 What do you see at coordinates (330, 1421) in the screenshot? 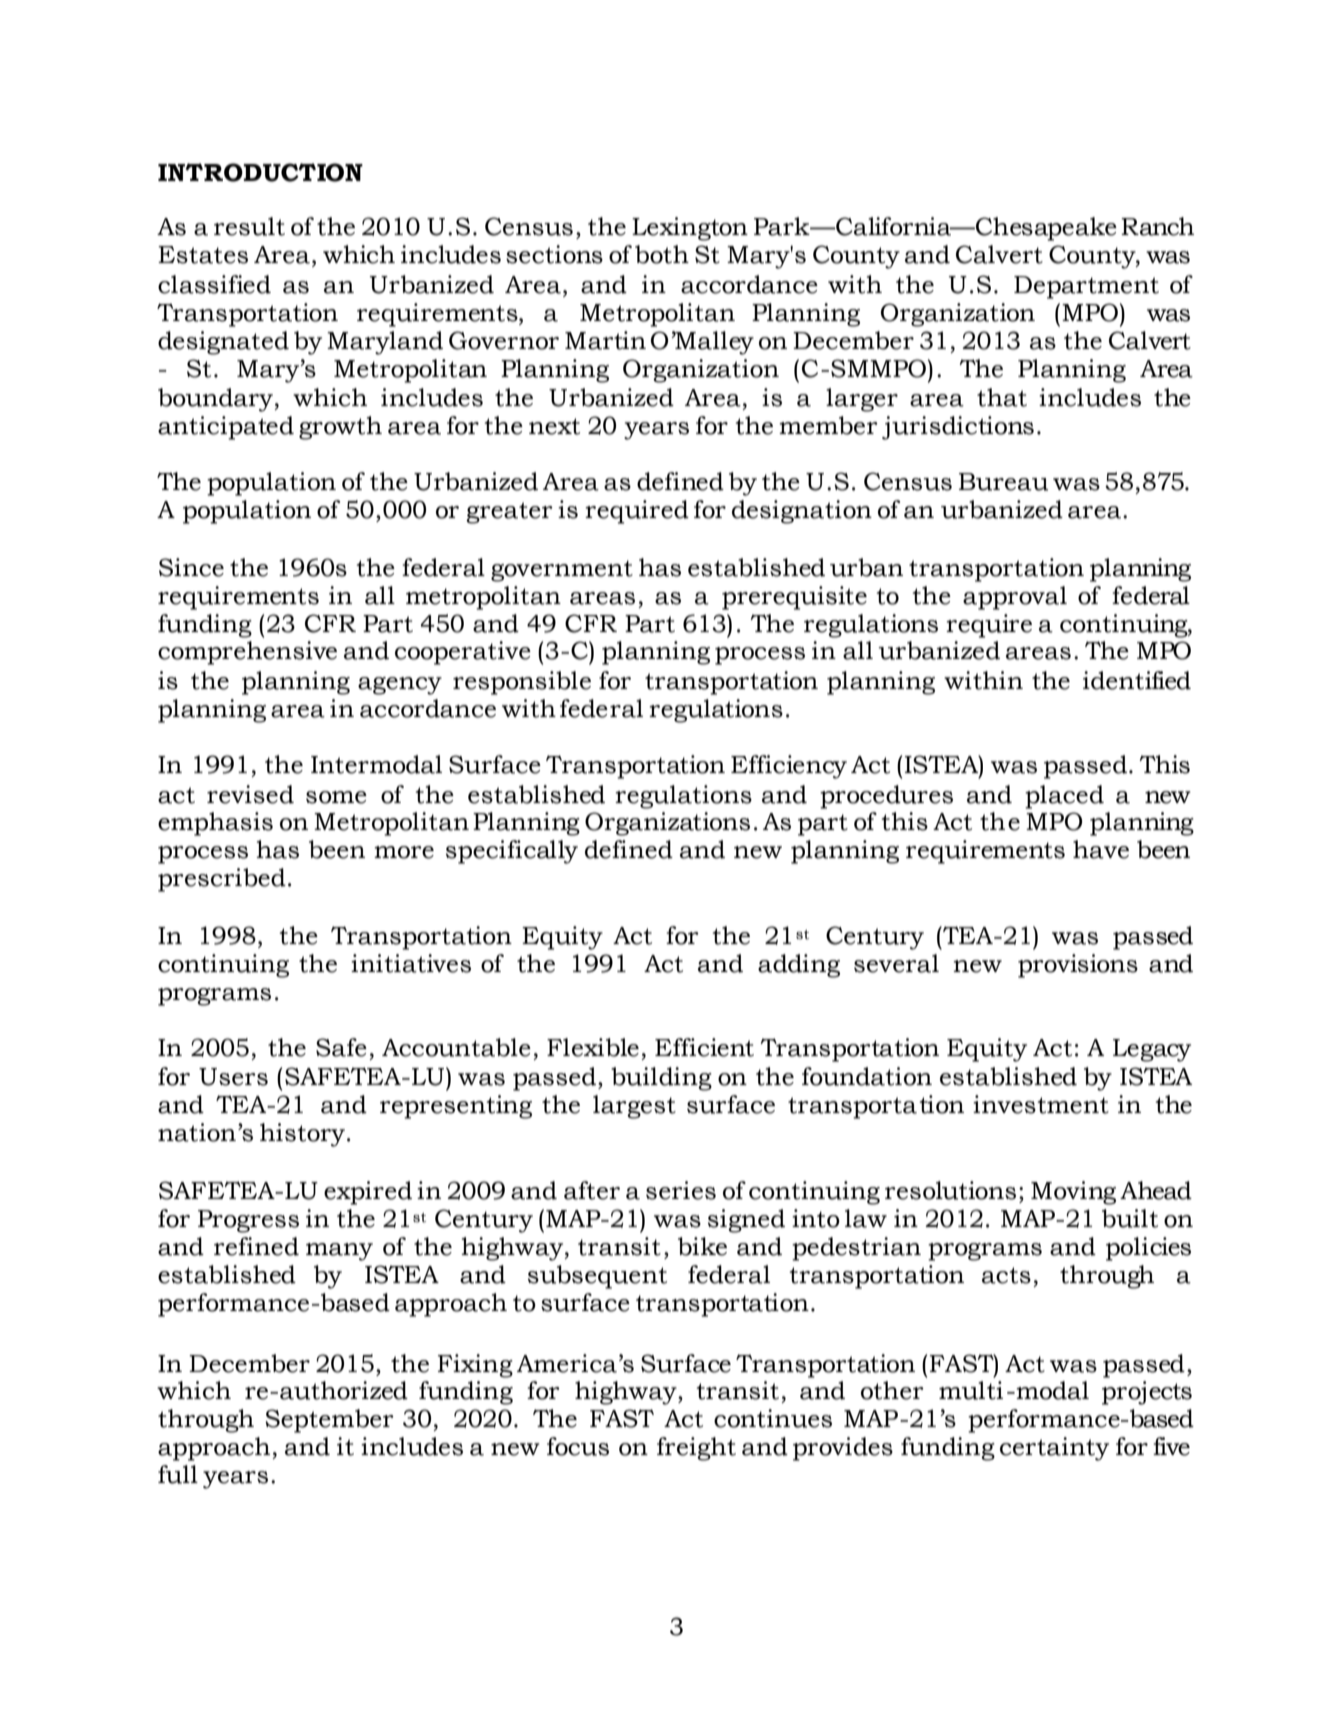
I see `September` at bounding box center [330, 1421].
